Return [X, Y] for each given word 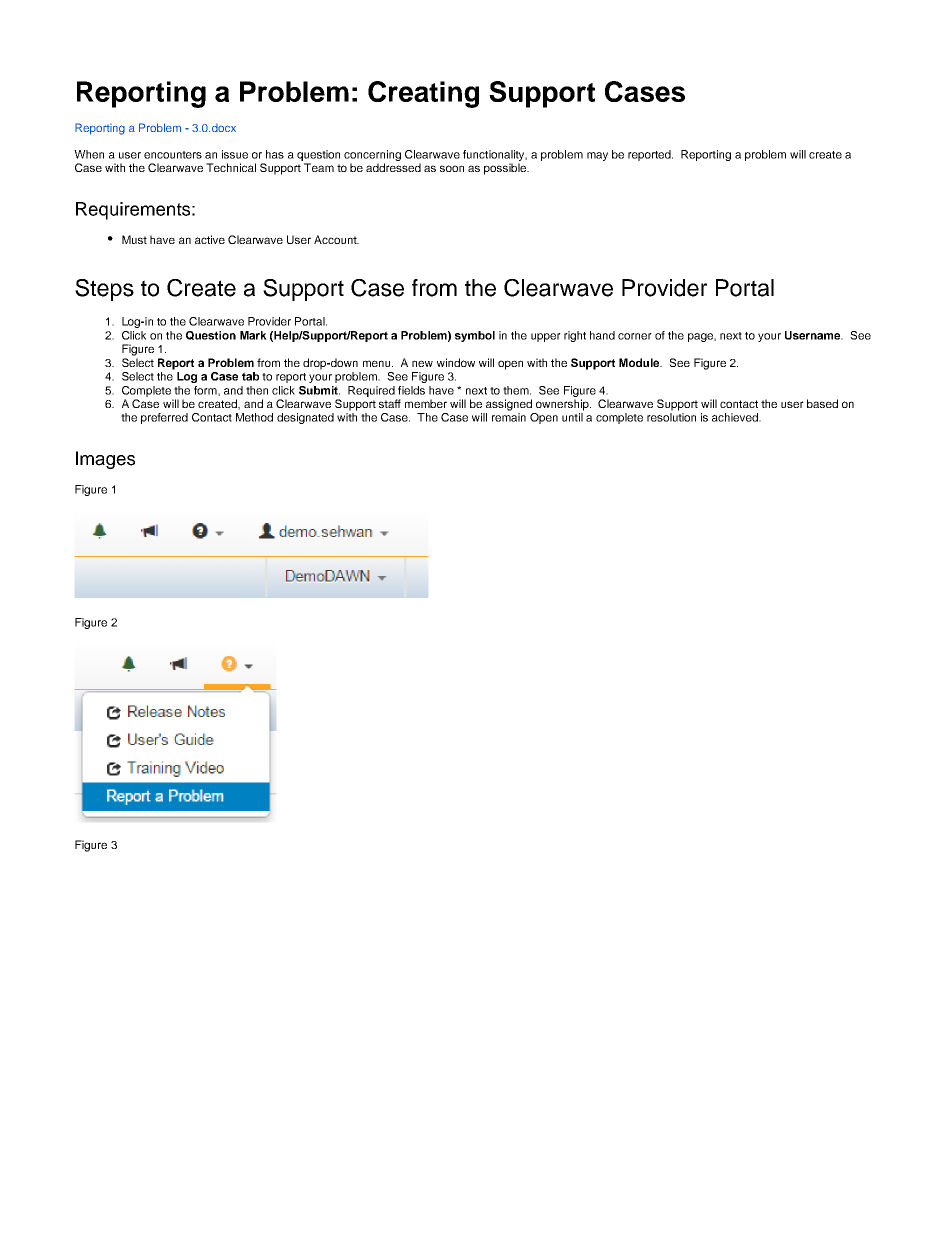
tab [250, 376]
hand [602, 335]
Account [336, 239]
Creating [423, 94]
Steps [104, 290]
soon [452, 168]
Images [105, 460]
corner [635, 336]
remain [509, 417]
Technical [231, 167]
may [597, 156]
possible [506, 169]
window [456, 362]
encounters [173, 155]
